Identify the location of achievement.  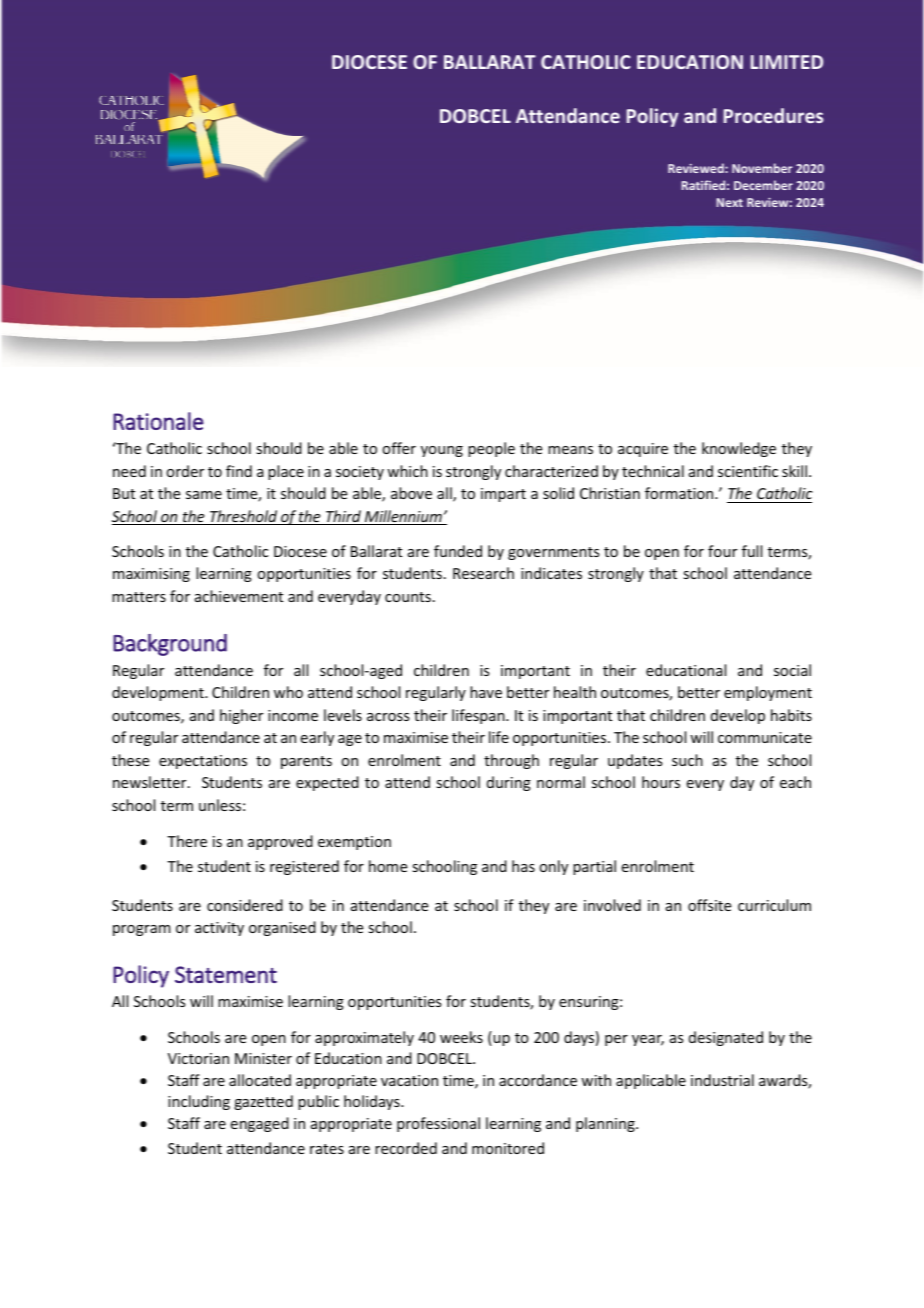
(239, 596).
